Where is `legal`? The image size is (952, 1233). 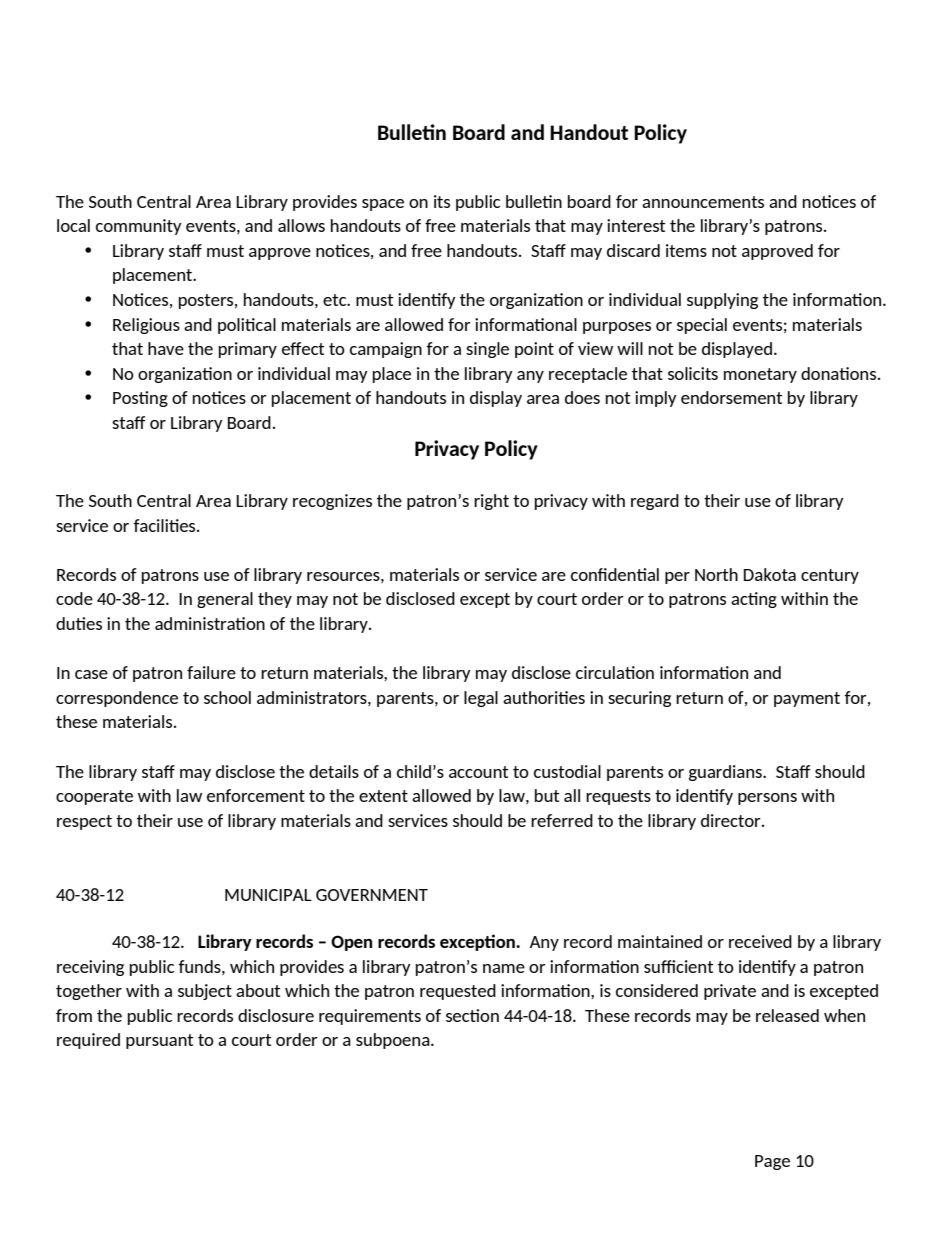 legal is located at coordinates (481, 699).
